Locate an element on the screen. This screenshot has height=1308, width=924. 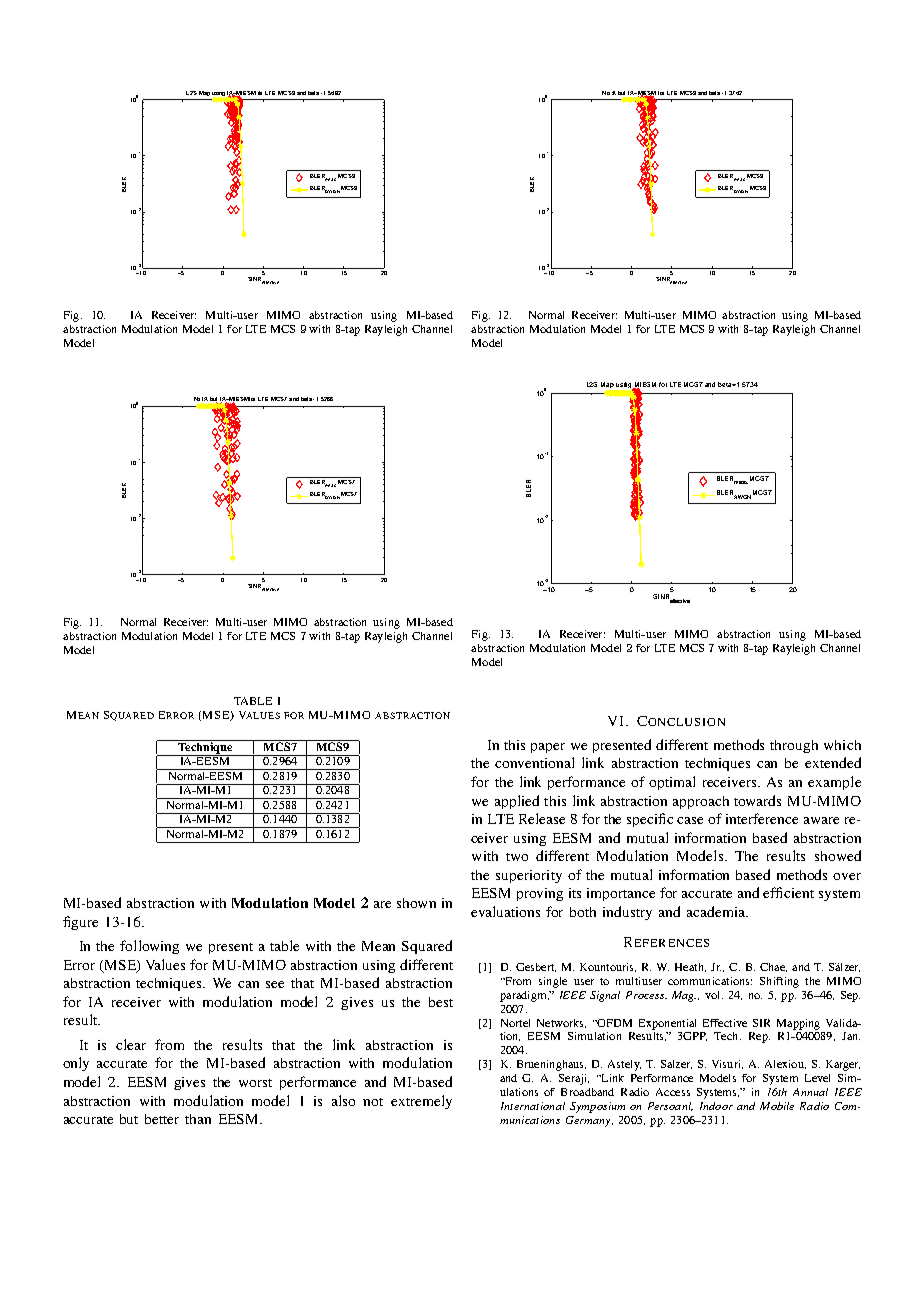
Mobile is located at coordinates (777, 1106).
